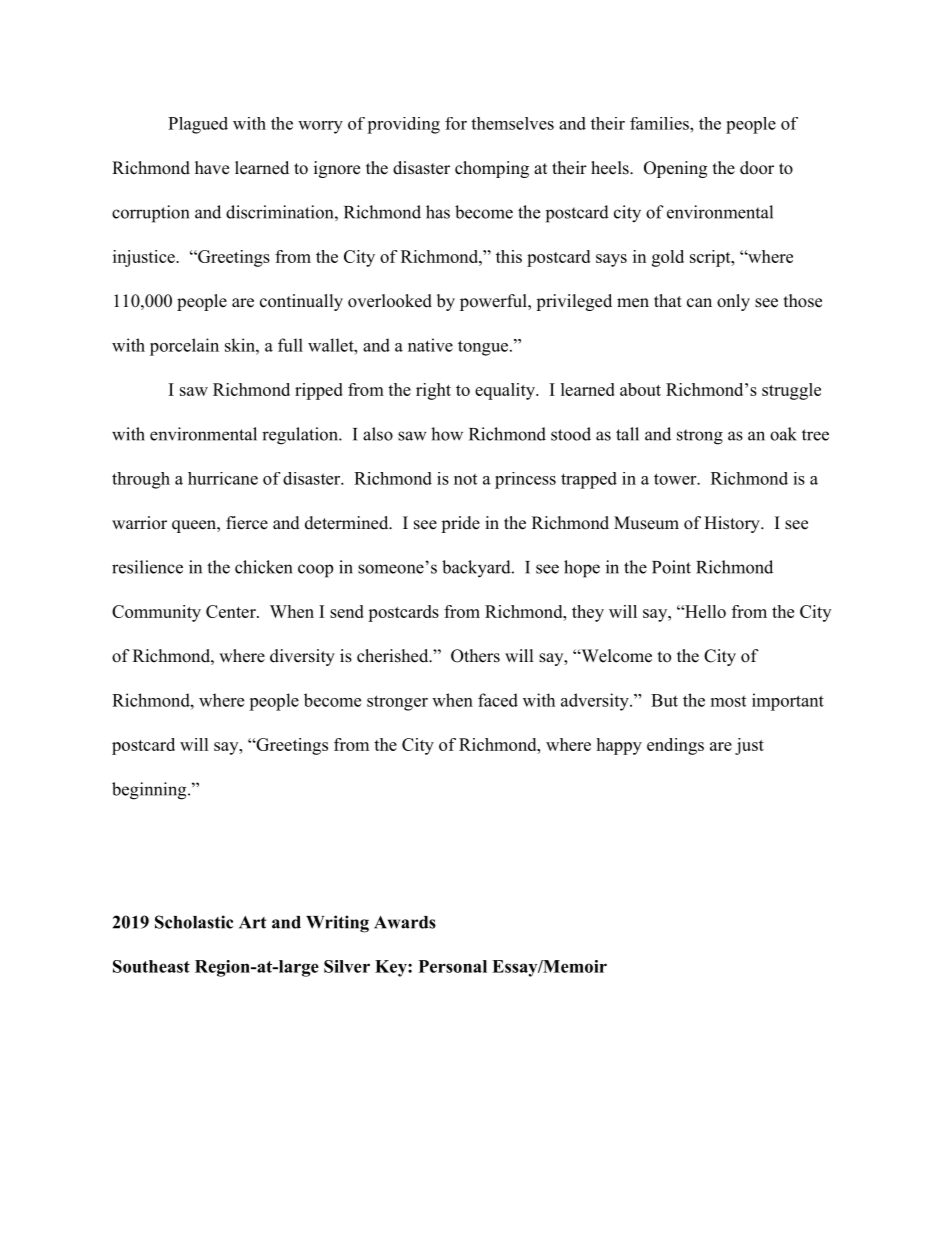  Describe the element at coordinates (302, 657) in the screenshot. I see `diversity` at that location.
